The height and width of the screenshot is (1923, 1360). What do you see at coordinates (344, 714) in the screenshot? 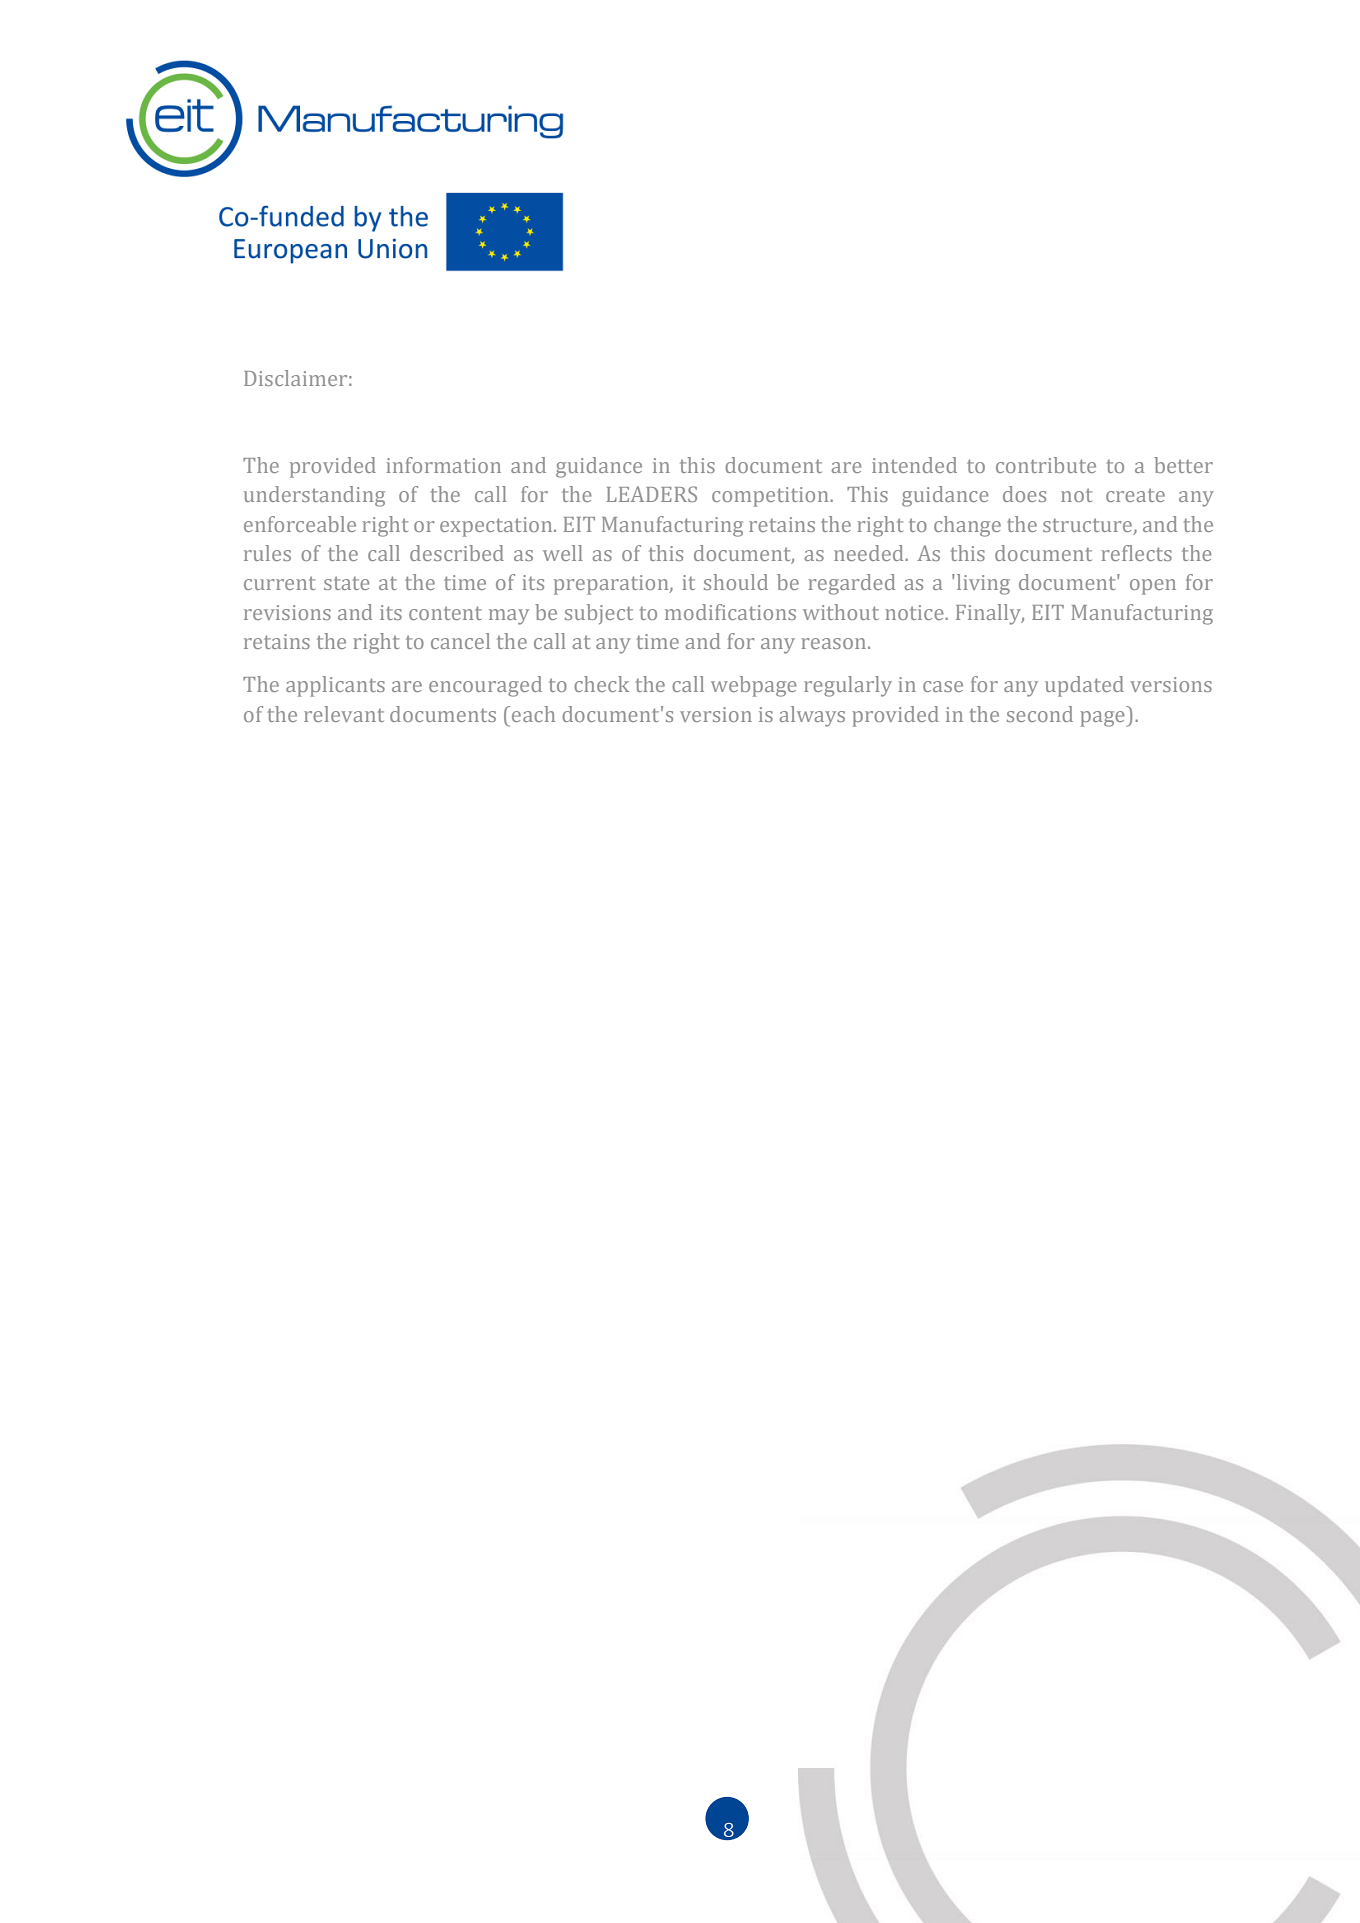
I see `relevant` at bounding box center [344, 714].
